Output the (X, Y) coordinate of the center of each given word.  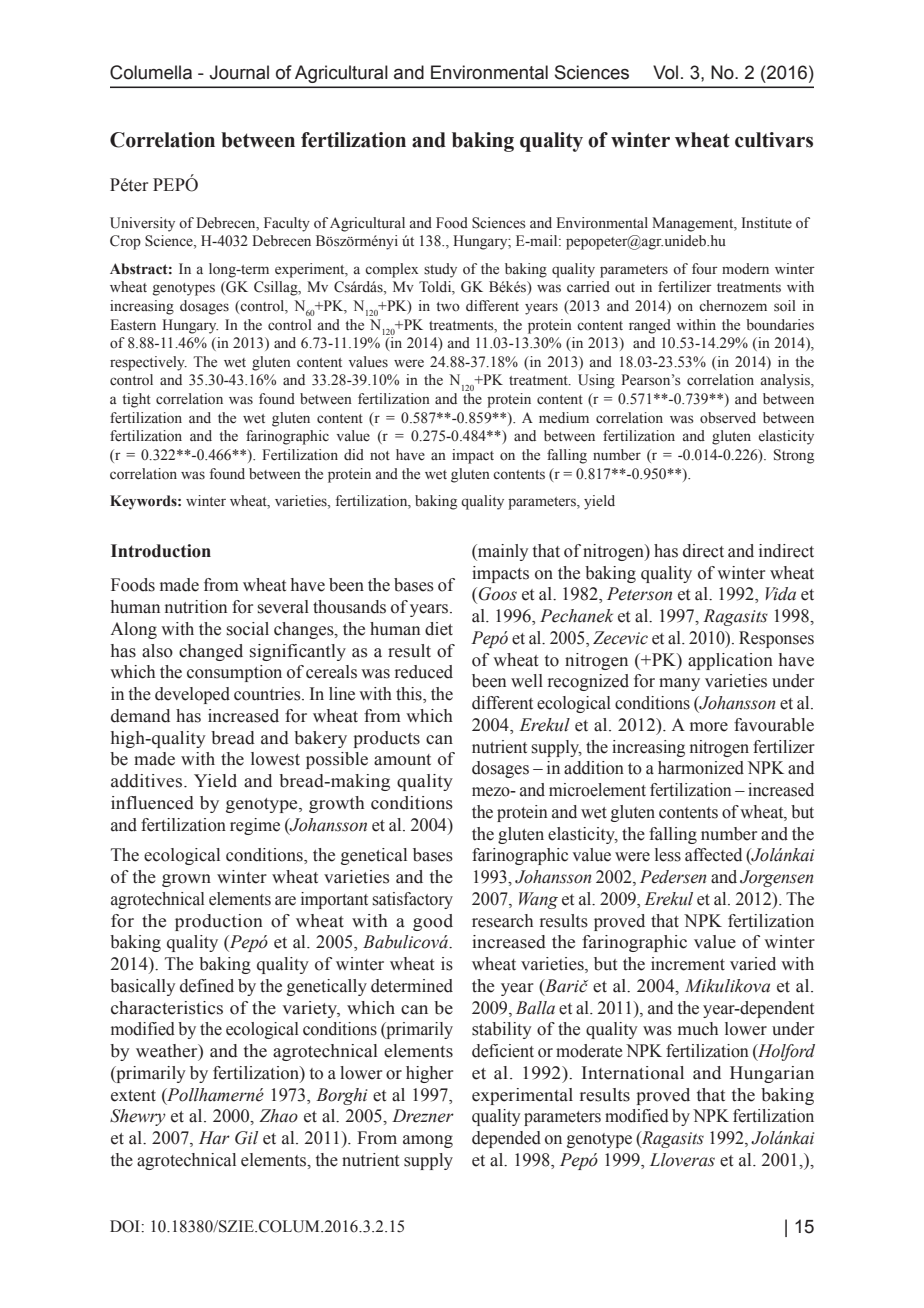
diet (439, 629)
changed (211, 652)
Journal (239, 72)
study (440, 270)
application (730, 661)
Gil (246, 1138)
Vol (665, 72)
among (428, 1141)
